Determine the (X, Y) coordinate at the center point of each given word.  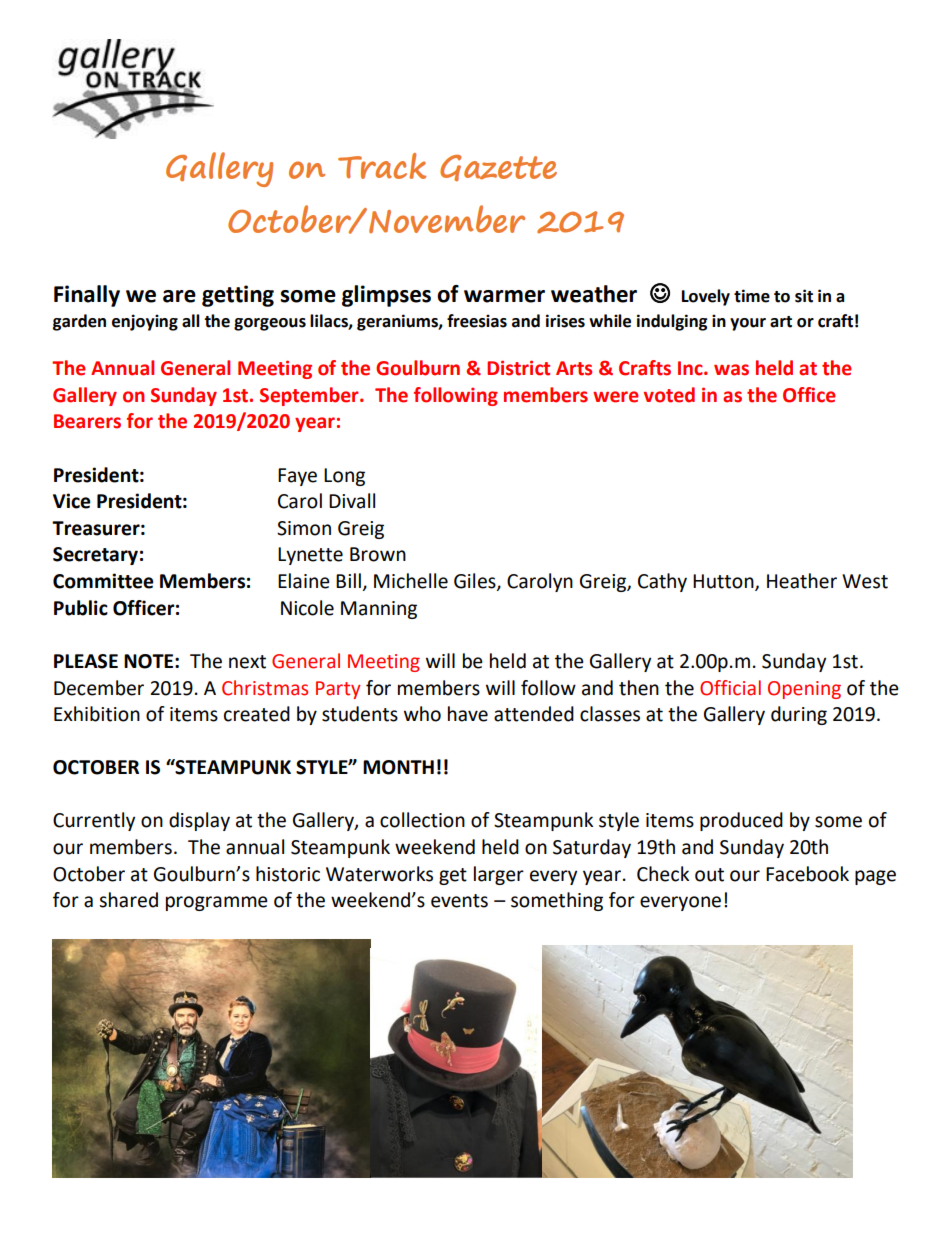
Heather (802, 581)
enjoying (145, 322)
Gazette (498, 168)
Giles (476, 582)
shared (128, 900)
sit (804, 296)
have (468, 714)
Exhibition (97, 714)
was (731, 370)
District (518, 368)
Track (382, 166)
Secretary (95, 556)
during (799, 715)
